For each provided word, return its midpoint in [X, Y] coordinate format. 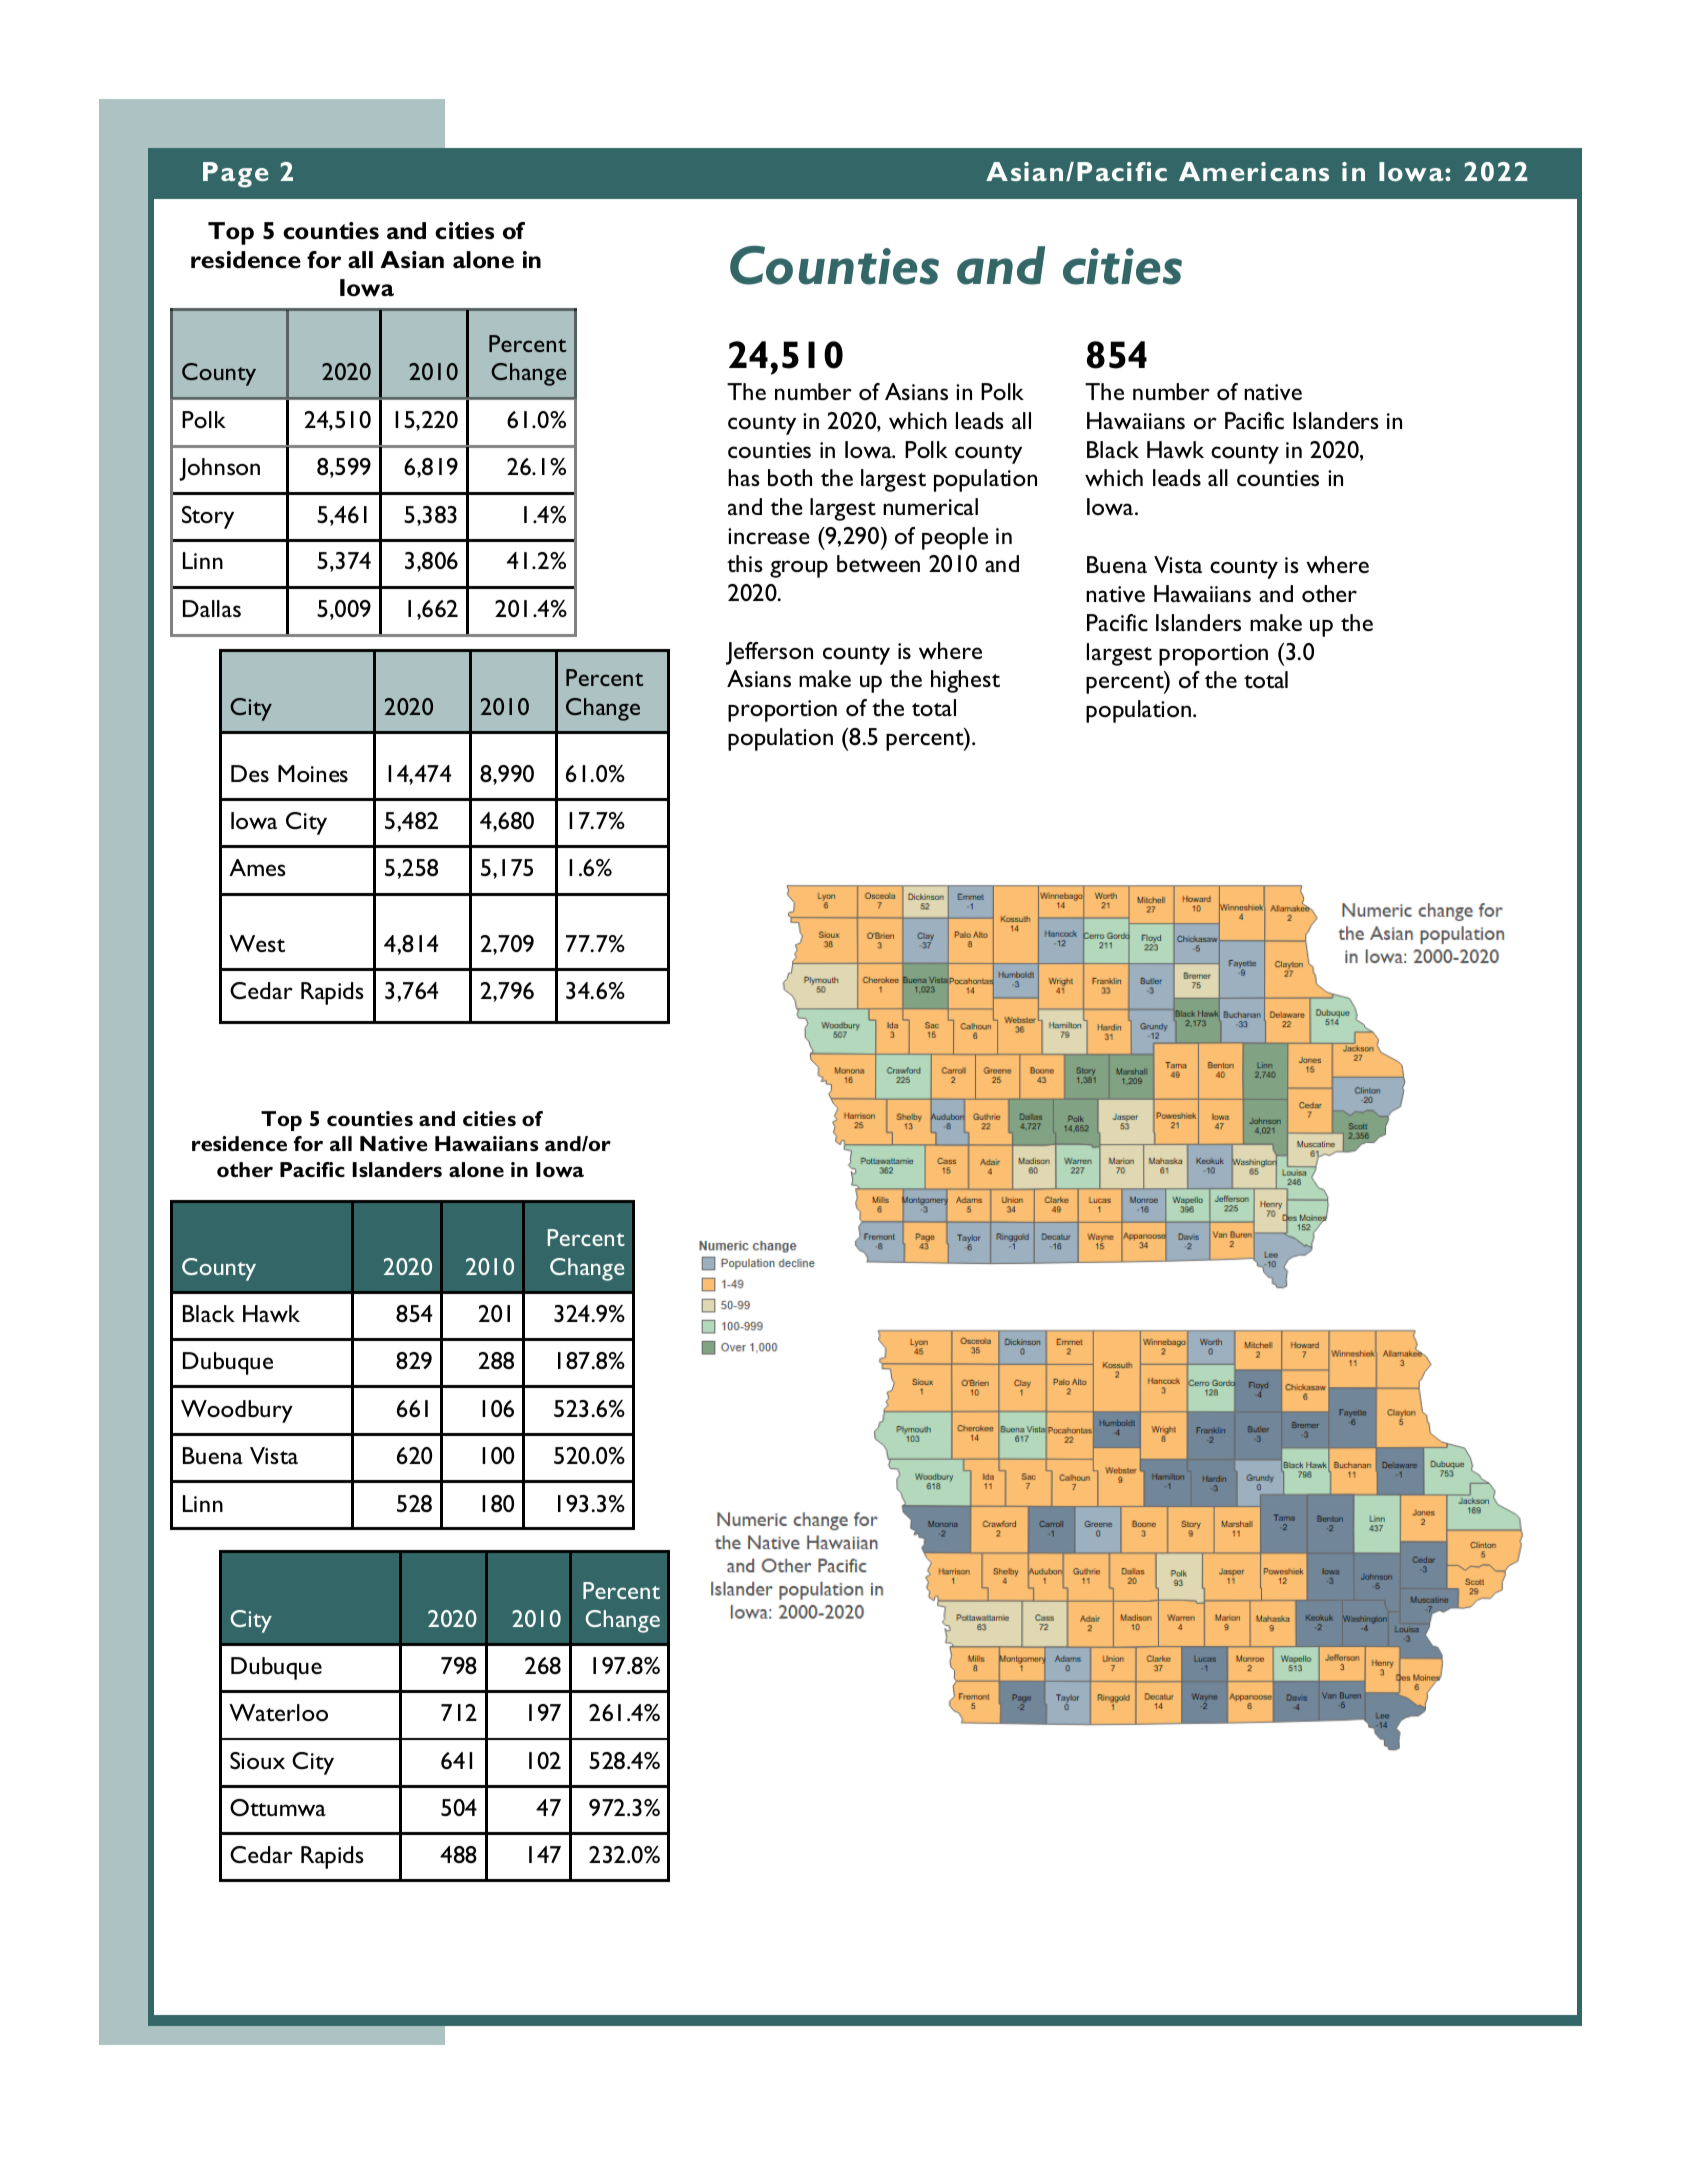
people [955, 538]
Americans [1254, 171]
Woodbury [237, 1411]
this [745, 563]
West [257, 943]
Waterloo [278, 1712]
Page [236, 175]
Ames [257, 867]
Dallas [212, 608]
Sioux [257, 1760]
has [744, 477]
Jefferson [769, 653]
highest [965, 681]
